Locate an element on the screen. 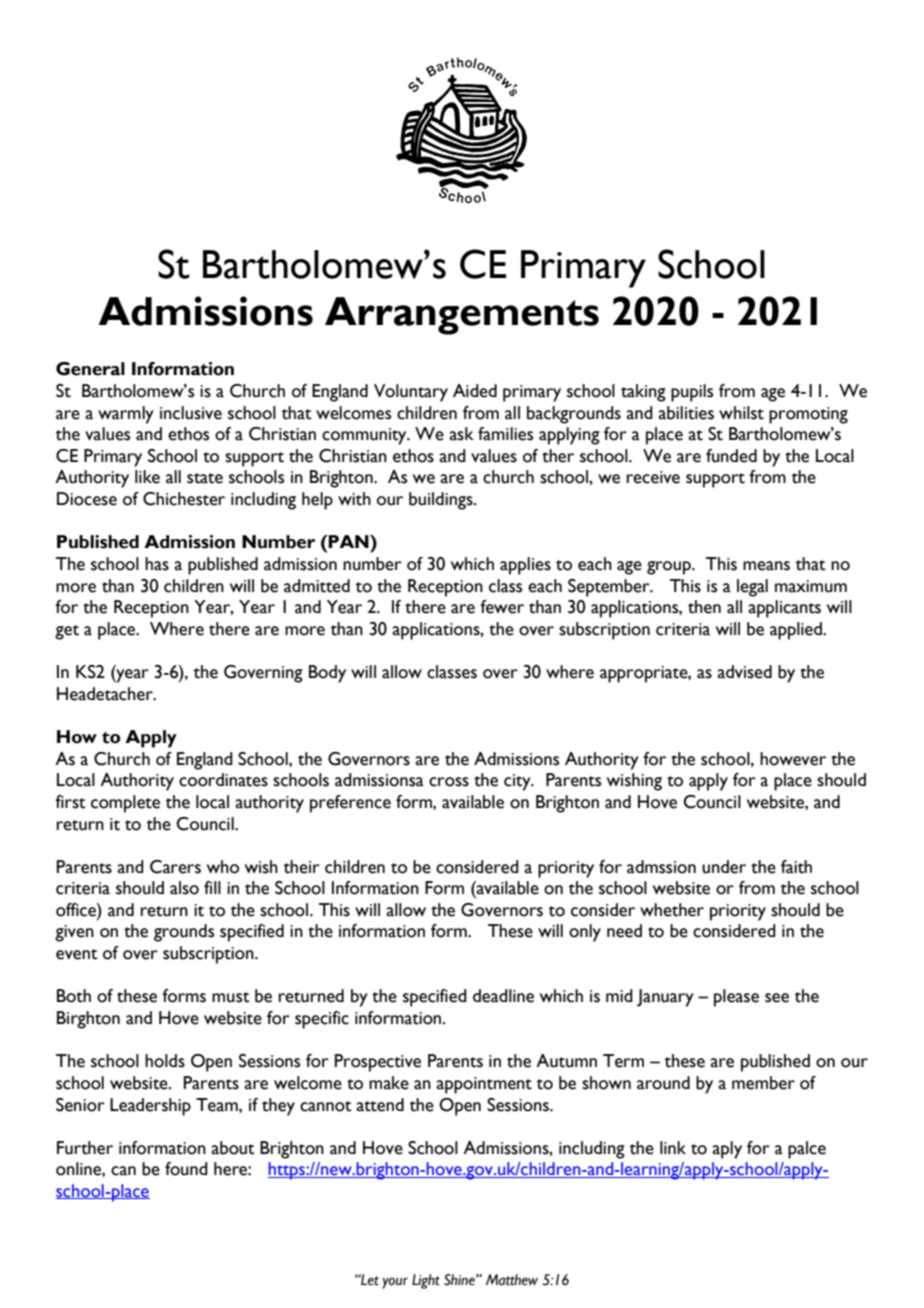 The height and width of the screenshot is (1308, 924). event is located at coordinates (77, 954).
